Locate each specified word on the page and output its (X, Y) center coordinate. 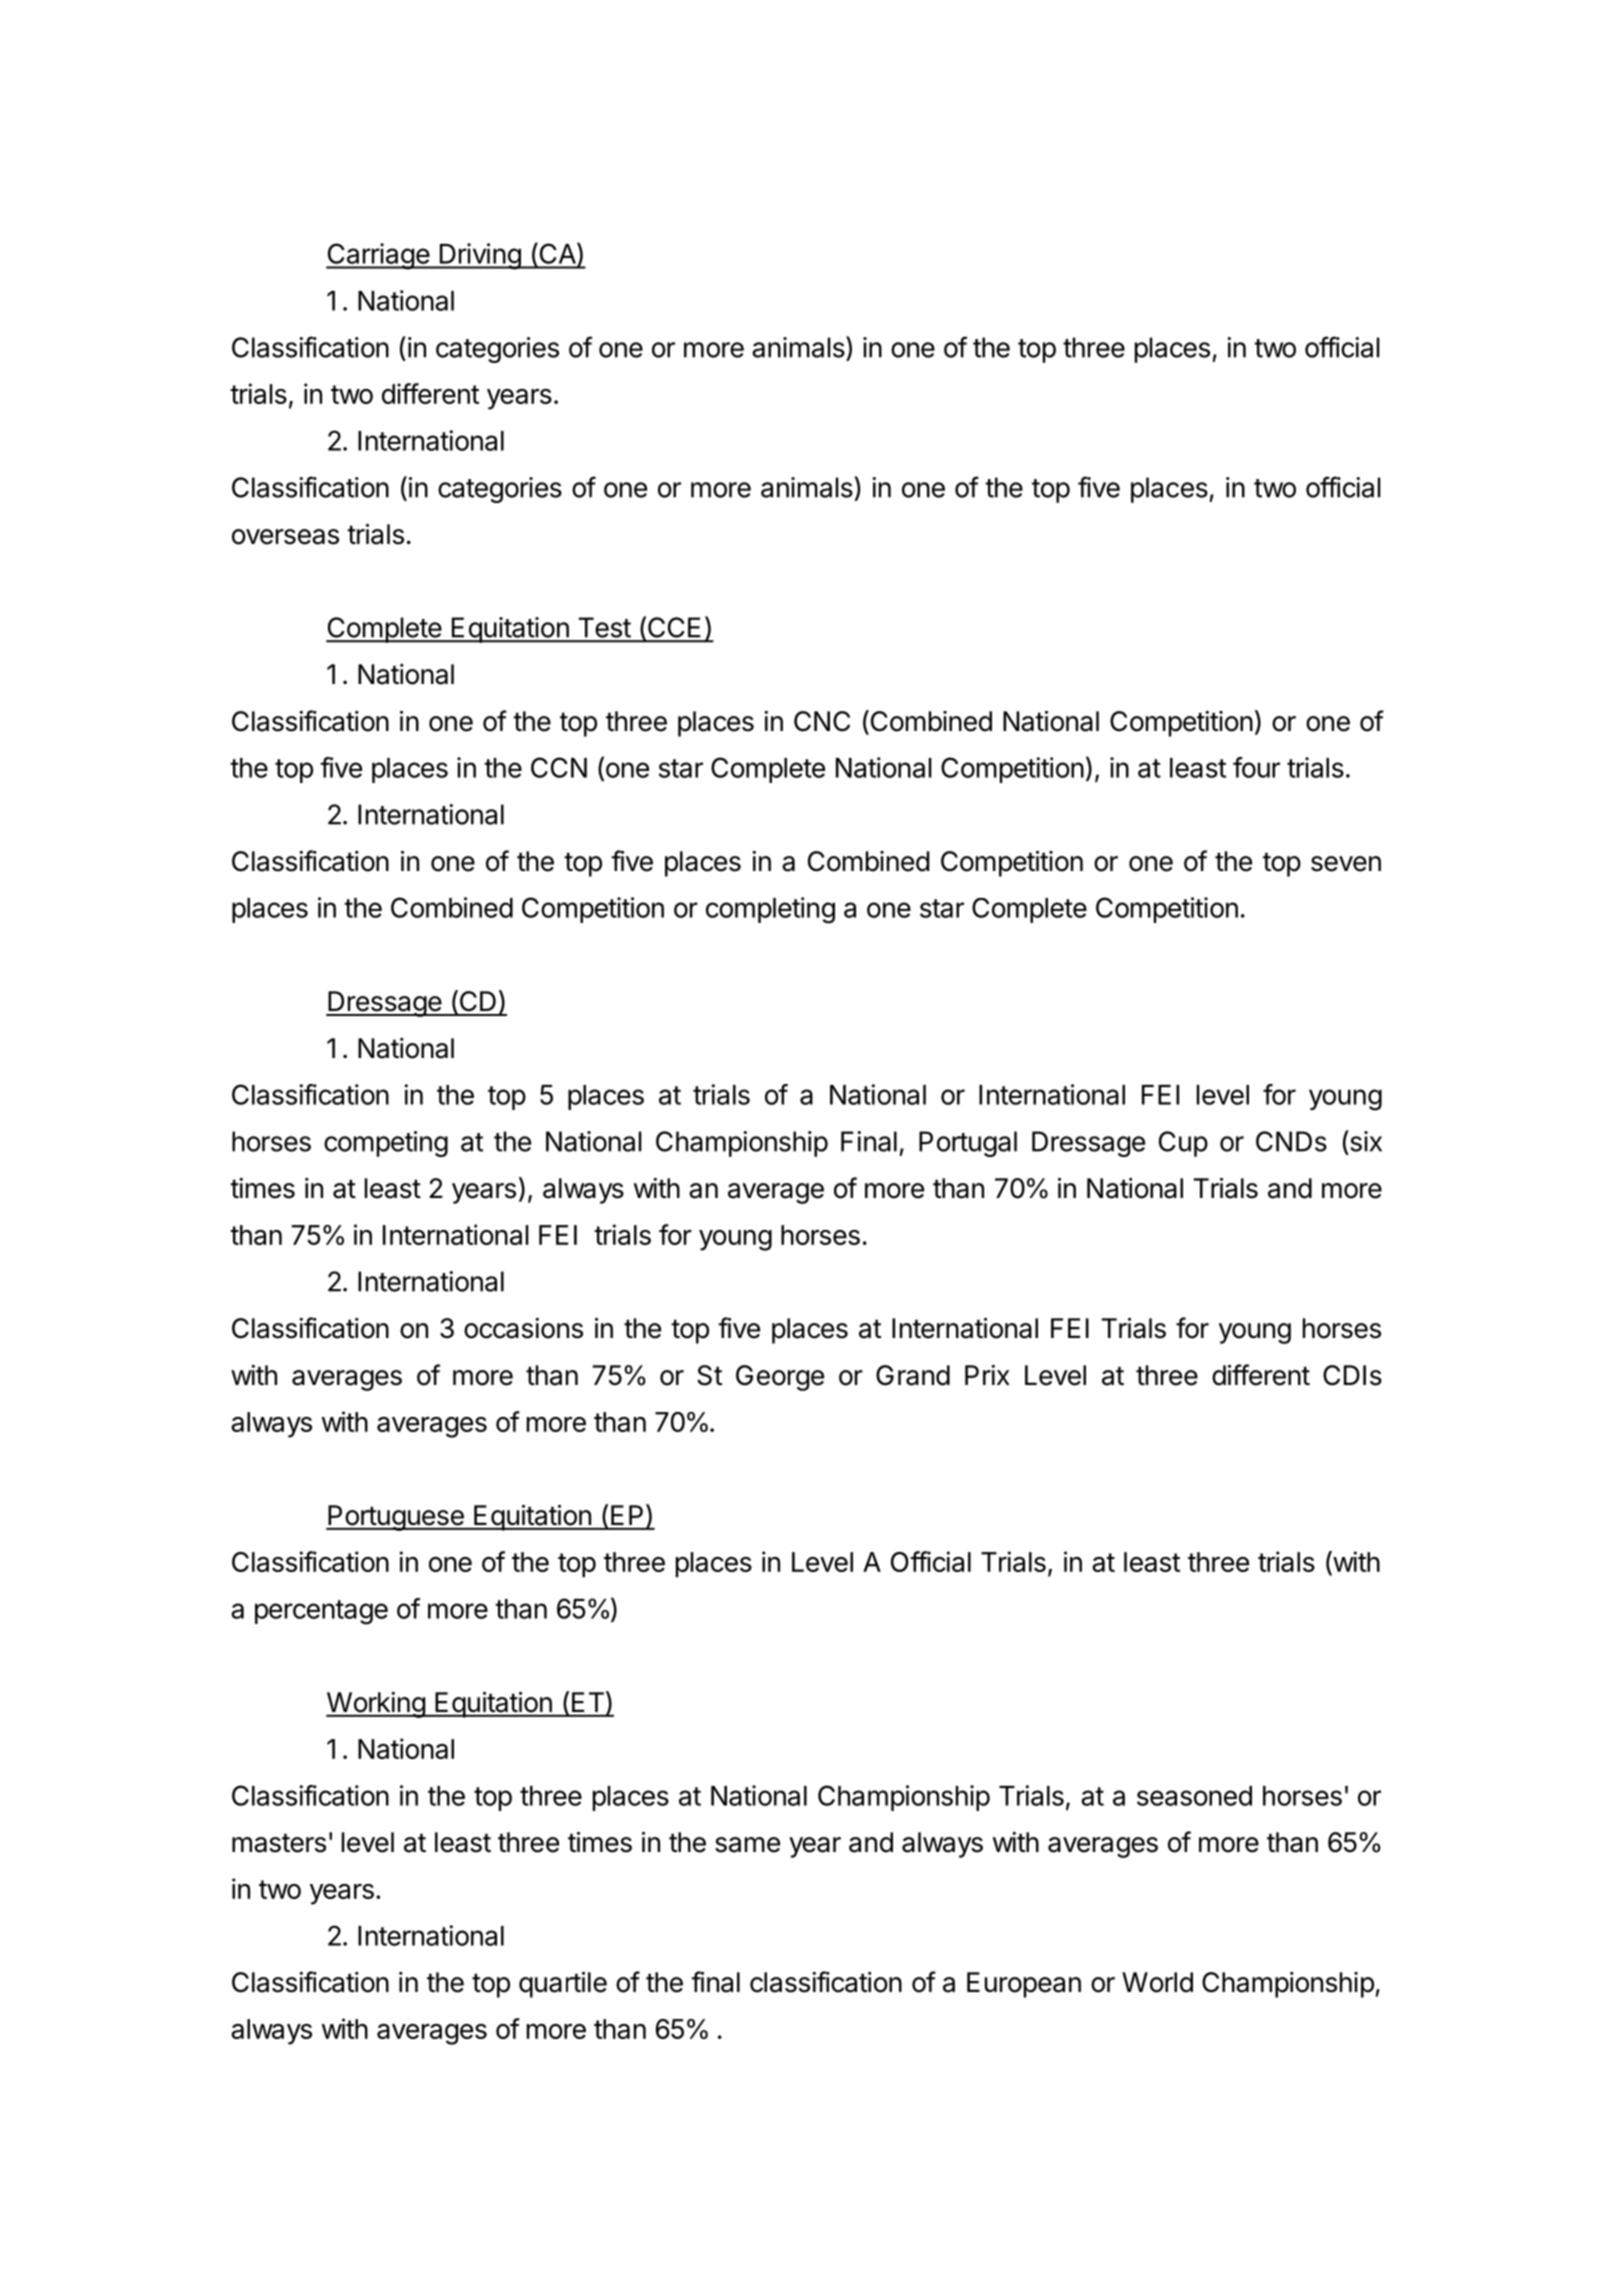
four (1256, 767)
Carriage (378, 256)
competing (386, 1144)
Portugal (968, 1144)
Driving (479, 256)
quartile (563, 1985)
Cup (1183, 1144)
